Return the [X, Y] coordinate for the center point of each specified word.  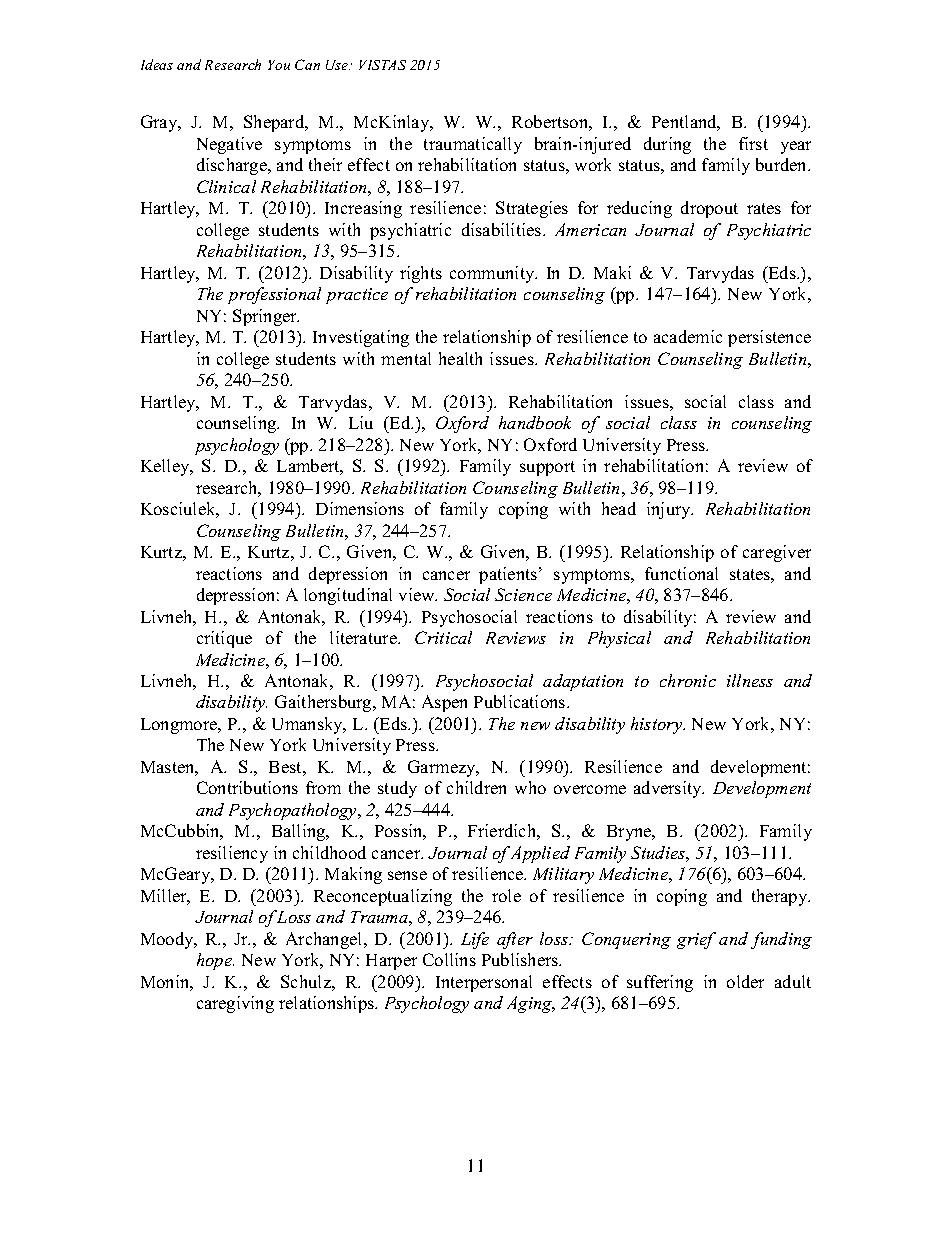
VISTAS [382, 65]
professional [274, 295]
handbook [535, 422]
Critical [443, 637]
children [476, 787]
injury [670, 510]
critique [224, 639]
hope [215, 961]
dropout [709, 209]
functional [681, 573]
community [493, 274]
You [279, 65]
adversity [669, 789]
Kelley [166, 467]
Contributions [247, 787]
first [753, 143]
